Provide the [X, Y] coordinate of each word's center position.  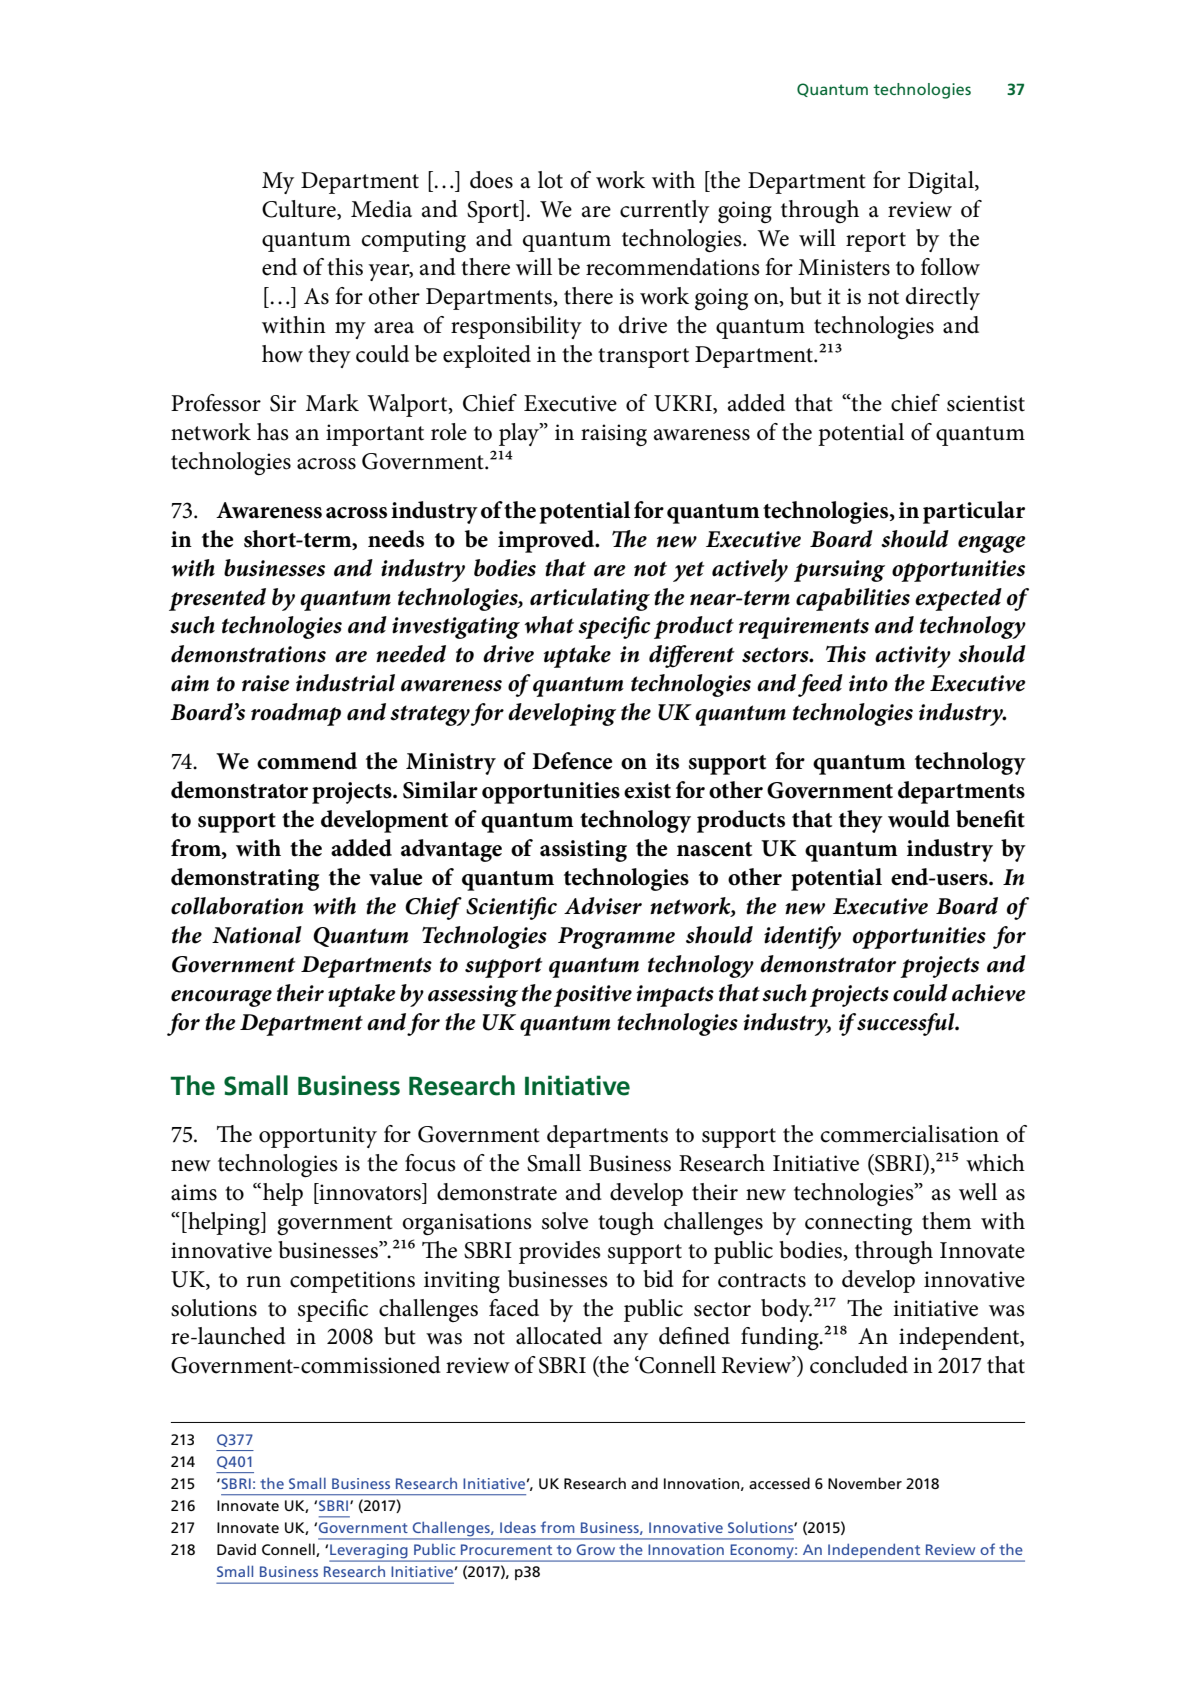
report [876, 242]
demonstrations [248, 654]
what [549, 625]
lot [550, 180]
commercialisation [910, 1134]
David [236, 1549]
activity [913, 657]
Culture [300, 210]
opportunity [318, 1137]
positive [593, 996]
